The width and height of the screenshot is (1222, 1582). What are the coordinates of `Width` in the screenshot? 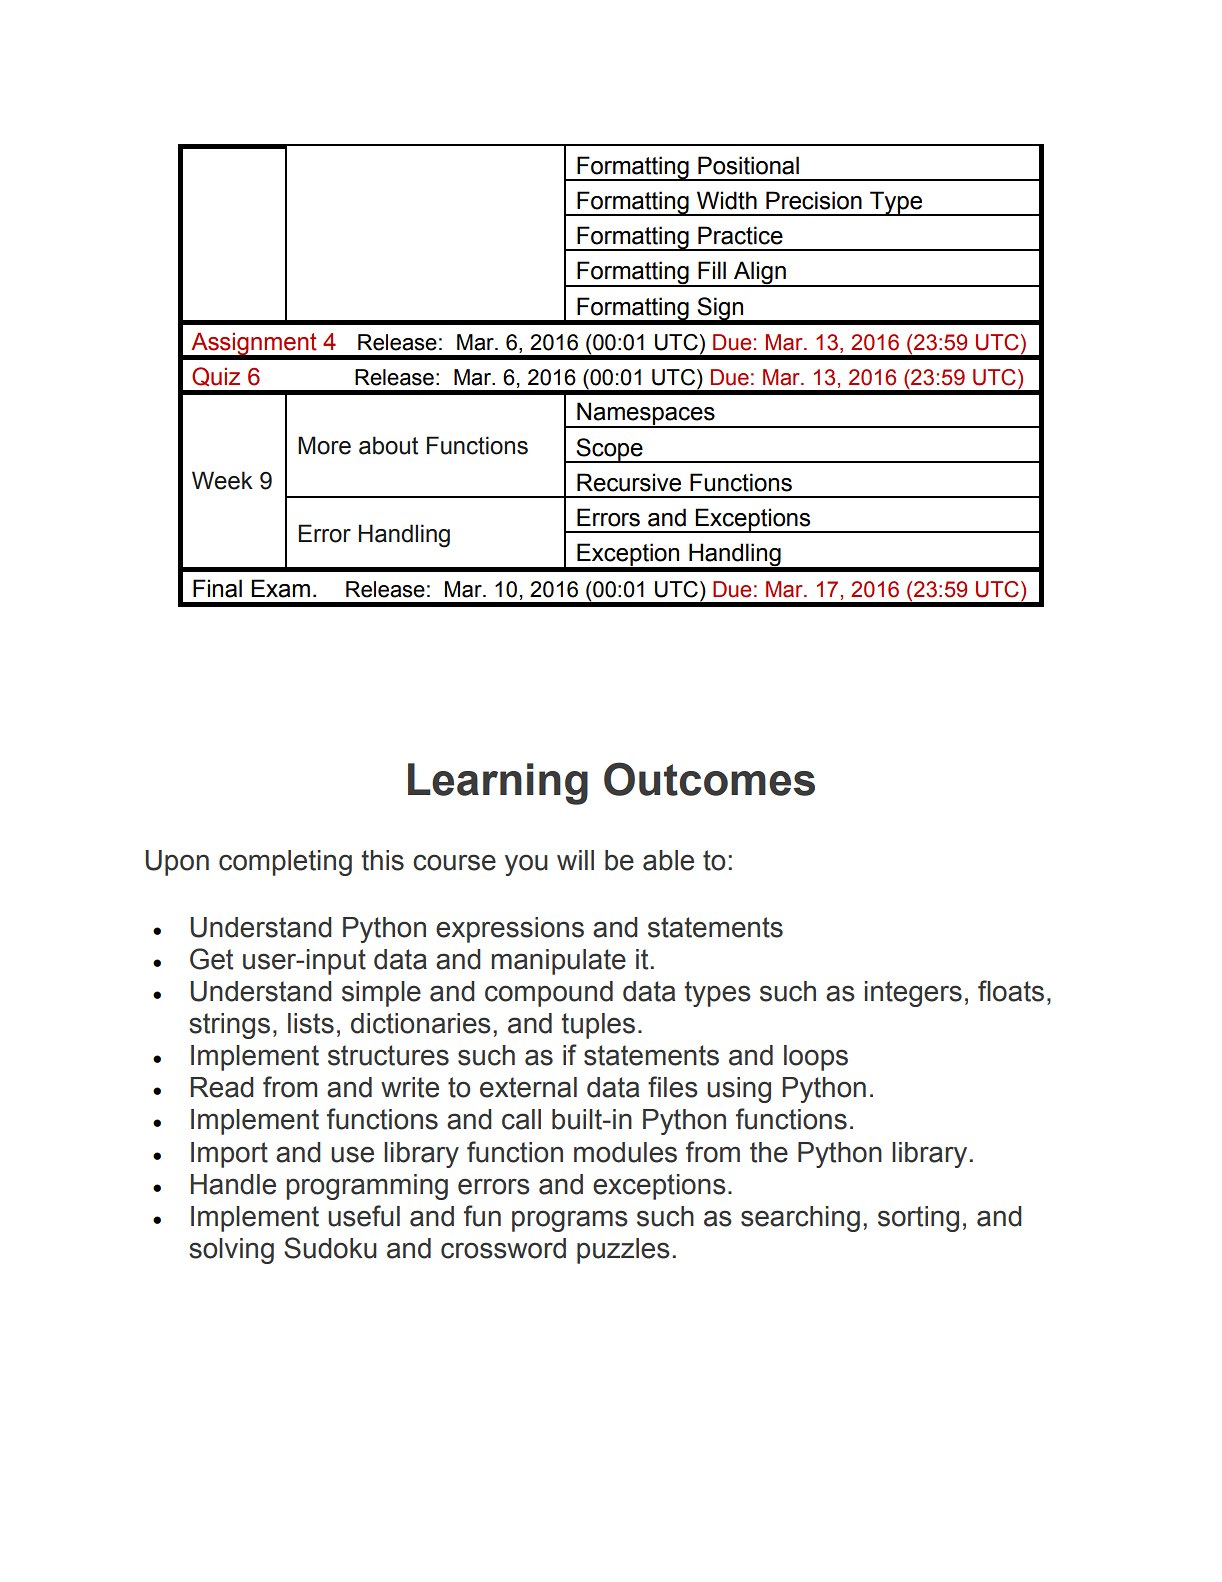 It's located at (727, 200).
